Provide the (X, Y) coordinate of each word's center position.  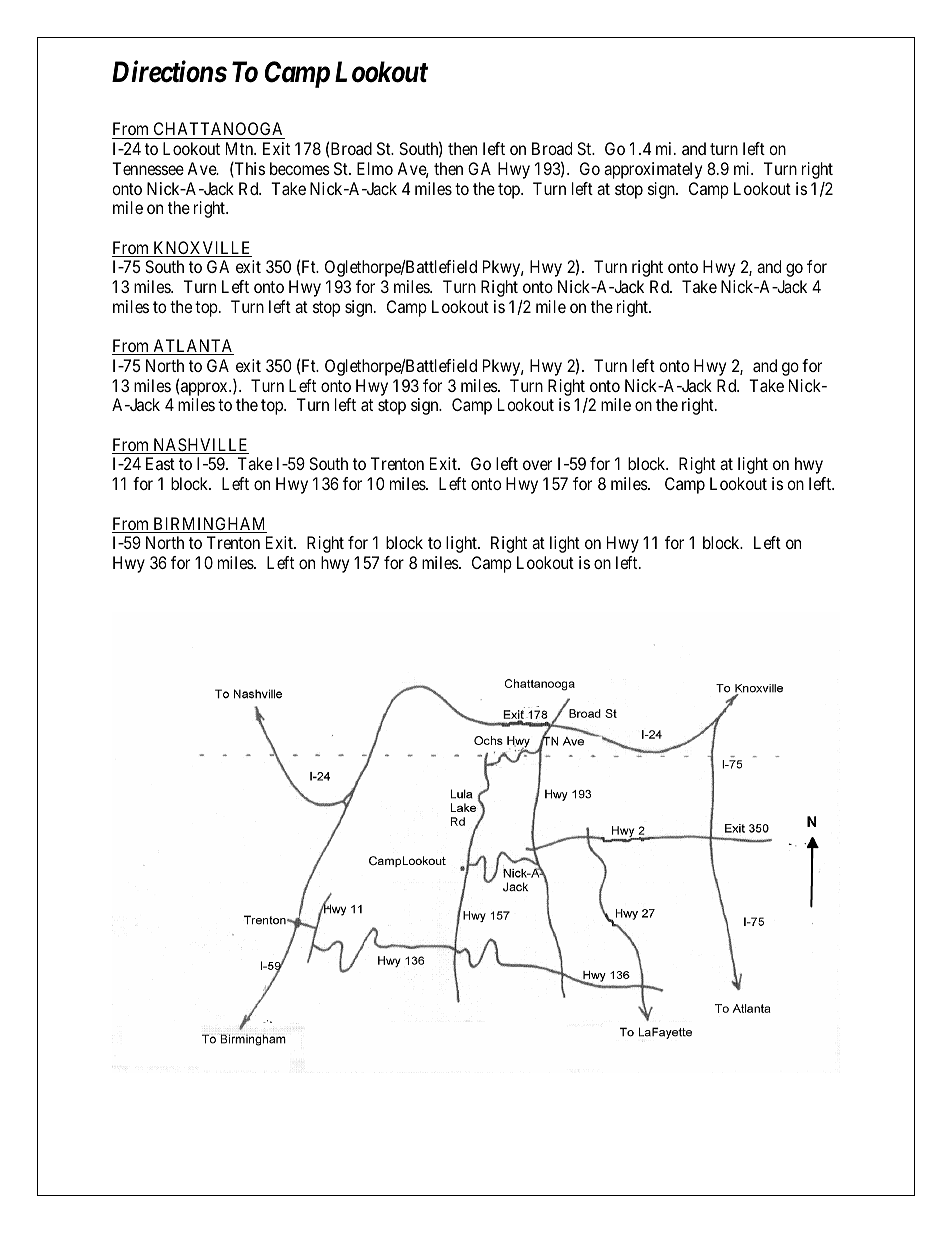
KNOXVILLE (201, 249)
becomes (300, 168)
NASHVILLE (200, 446)
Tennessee (148, 168)
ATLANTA (192, 347)
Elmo (375, 168)
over (537, 465)
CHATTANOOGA (218, 128)
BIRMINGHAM (209, 525)
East (160, 463)
